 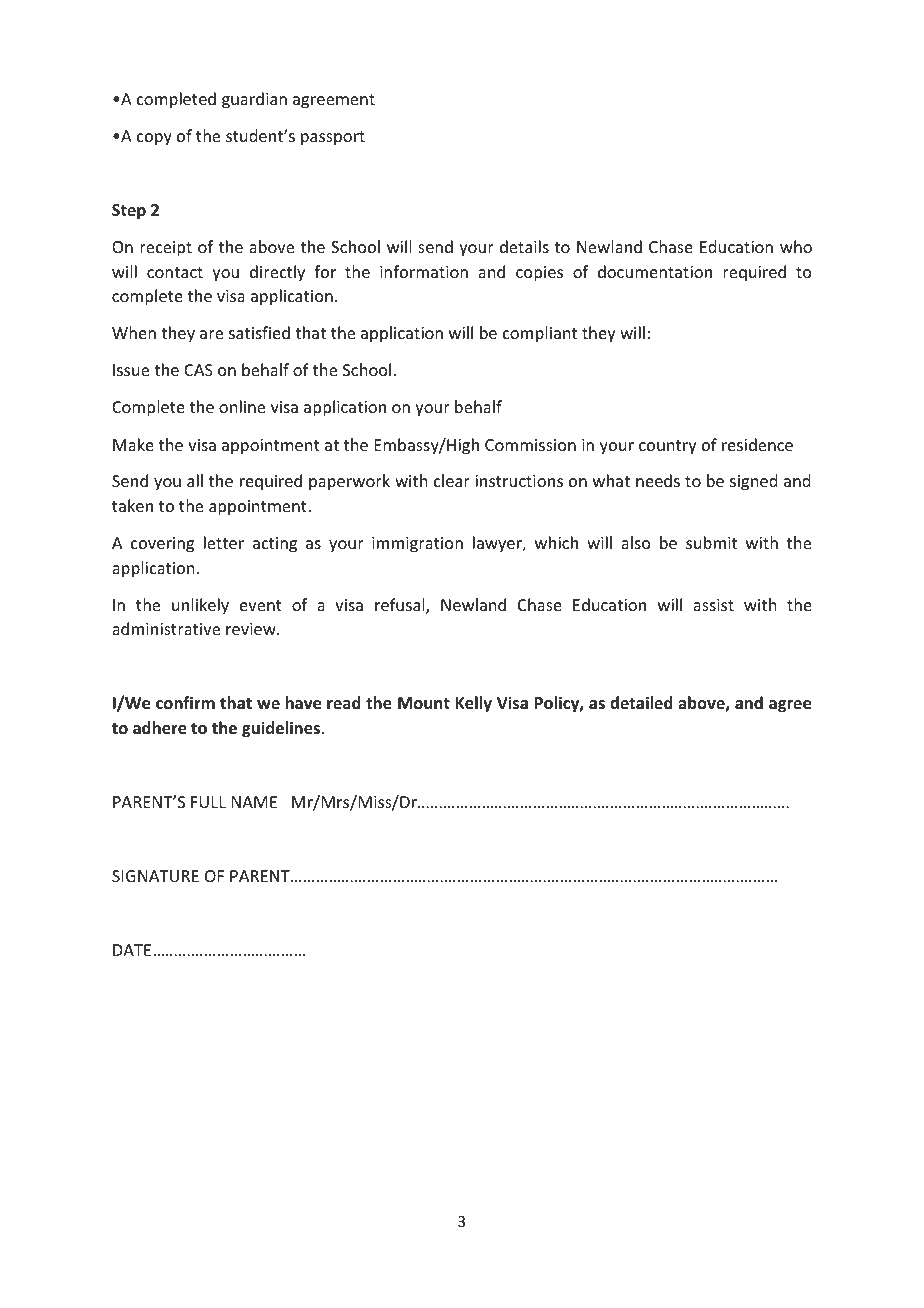 I want to click on CAS, so click(x=198, y=370).
